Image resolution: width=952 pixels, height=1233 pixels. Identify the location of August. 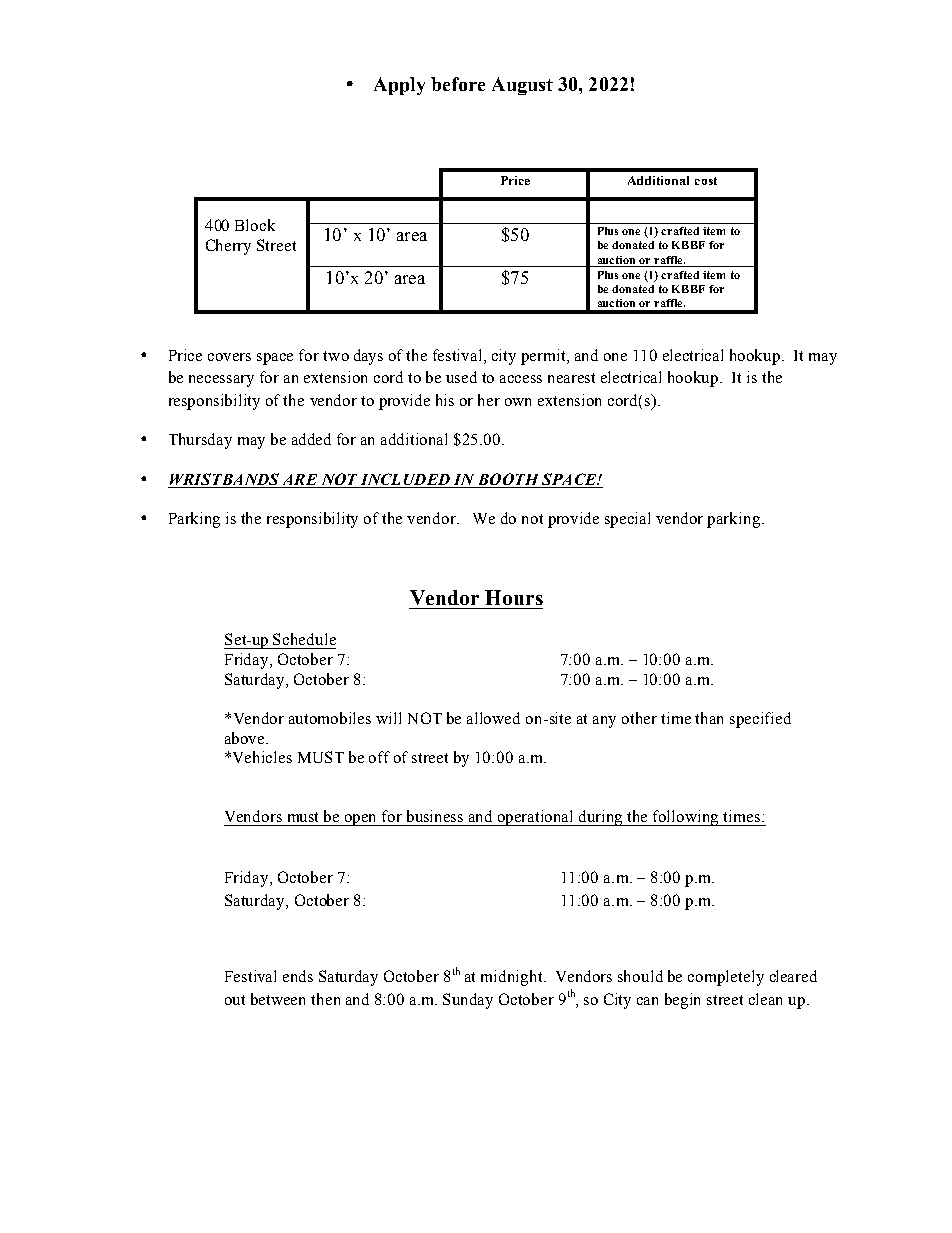
(522, 86).
